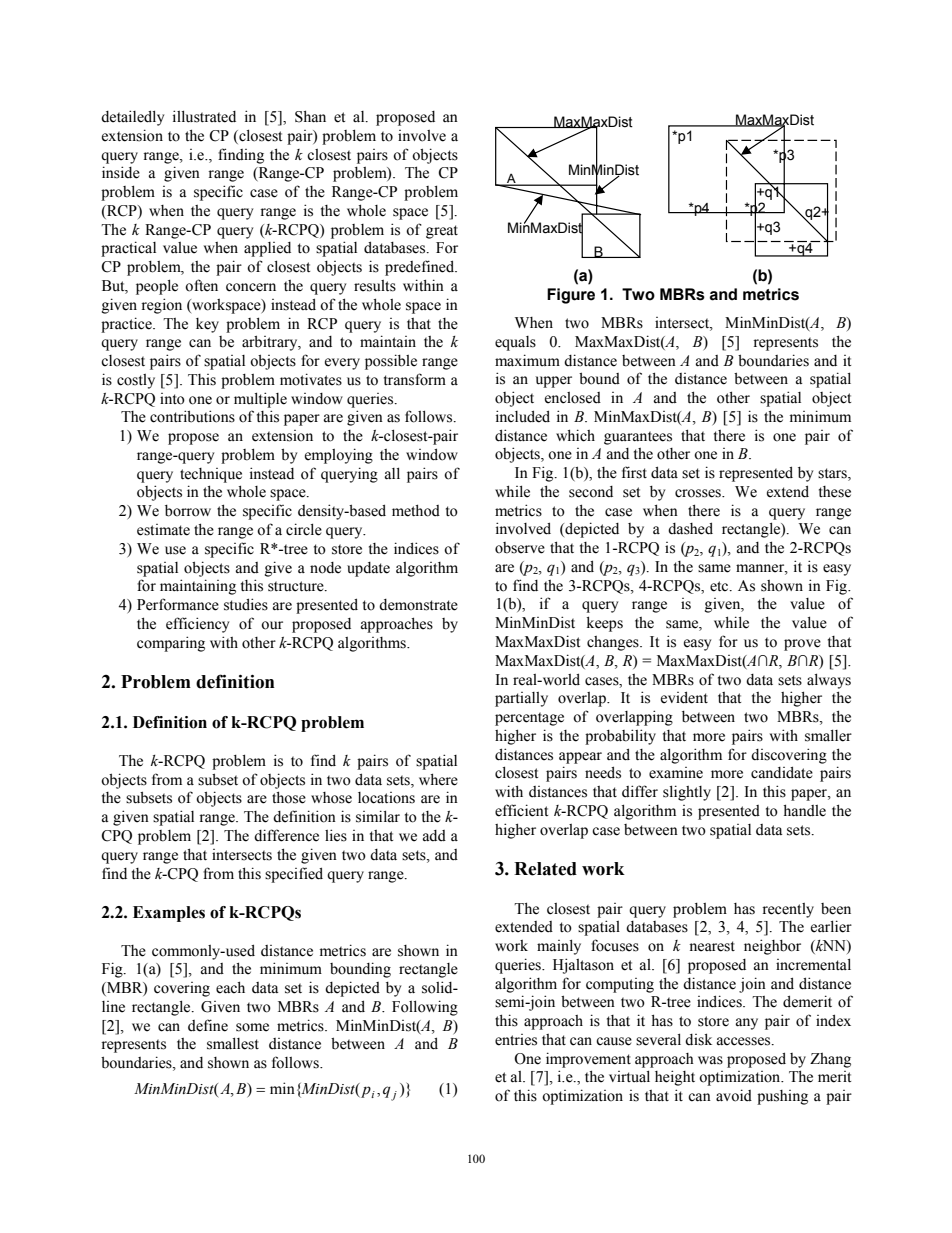 Image resolution: width=952 pixels, height=1233 pixels. I want to click on efficiency, so click(197, 625).
